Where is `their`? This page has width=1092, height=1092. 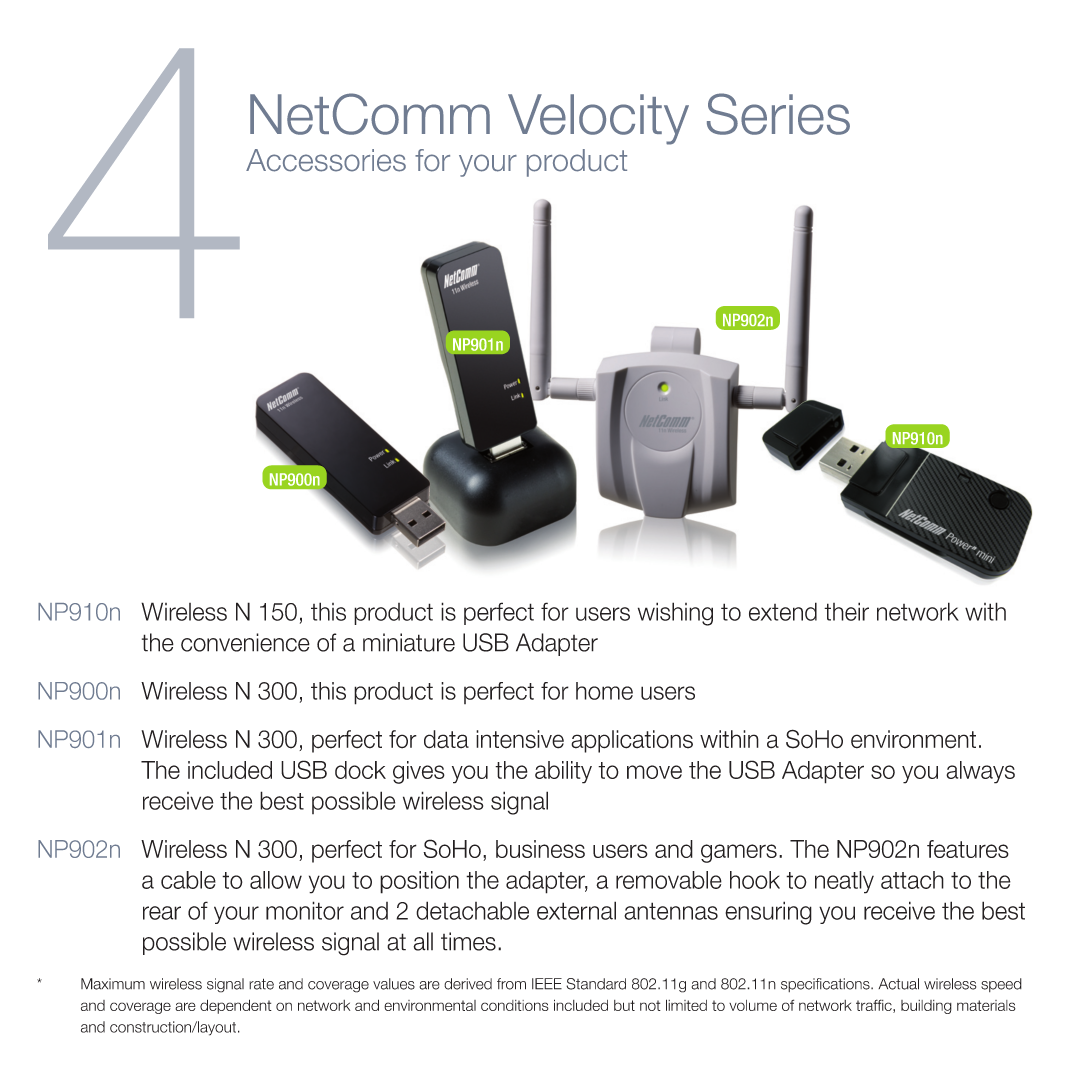 their is located at coordinates (846, 611).
